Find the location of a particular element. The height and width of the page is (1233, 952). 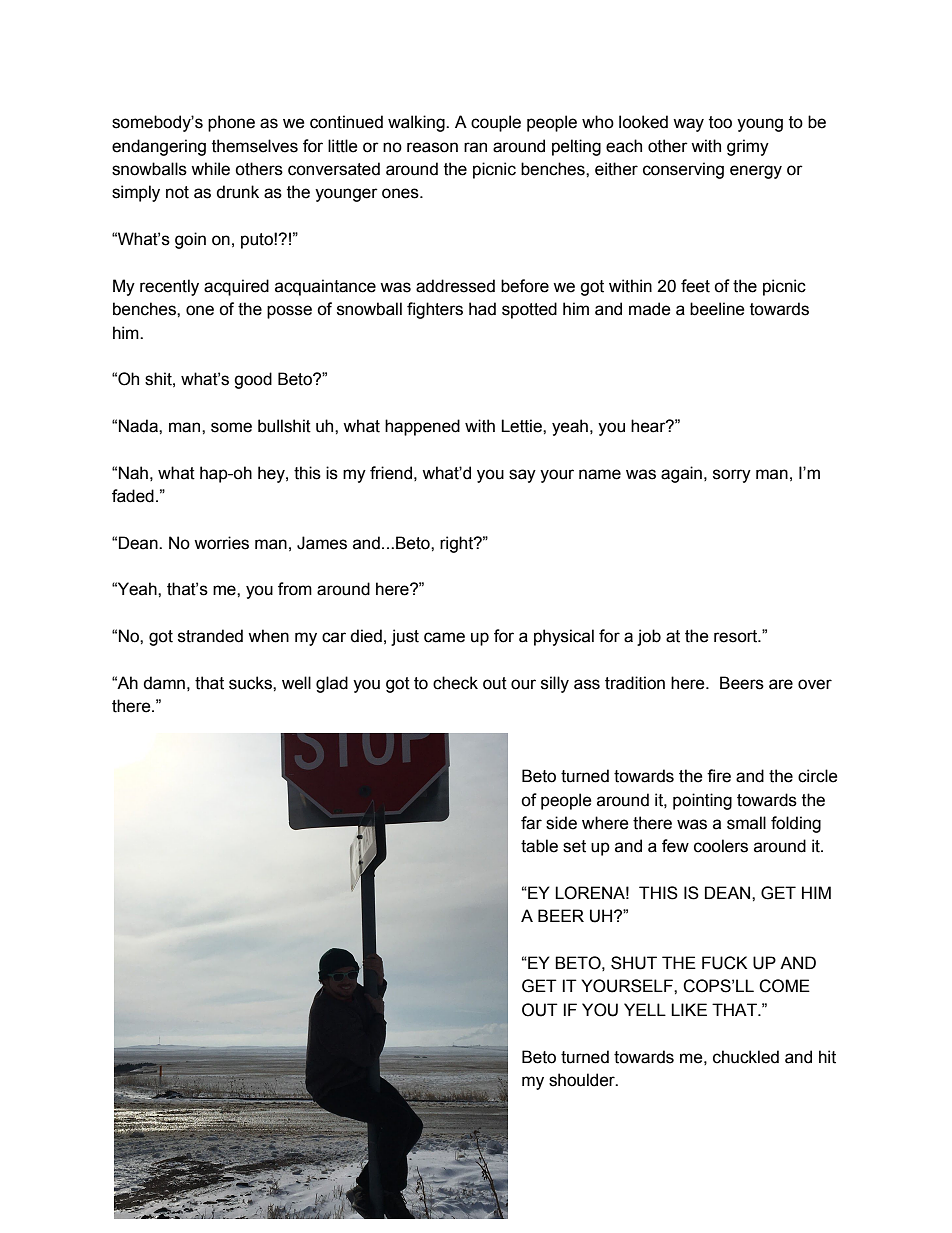

reason is located at coordinates (432, 147).
